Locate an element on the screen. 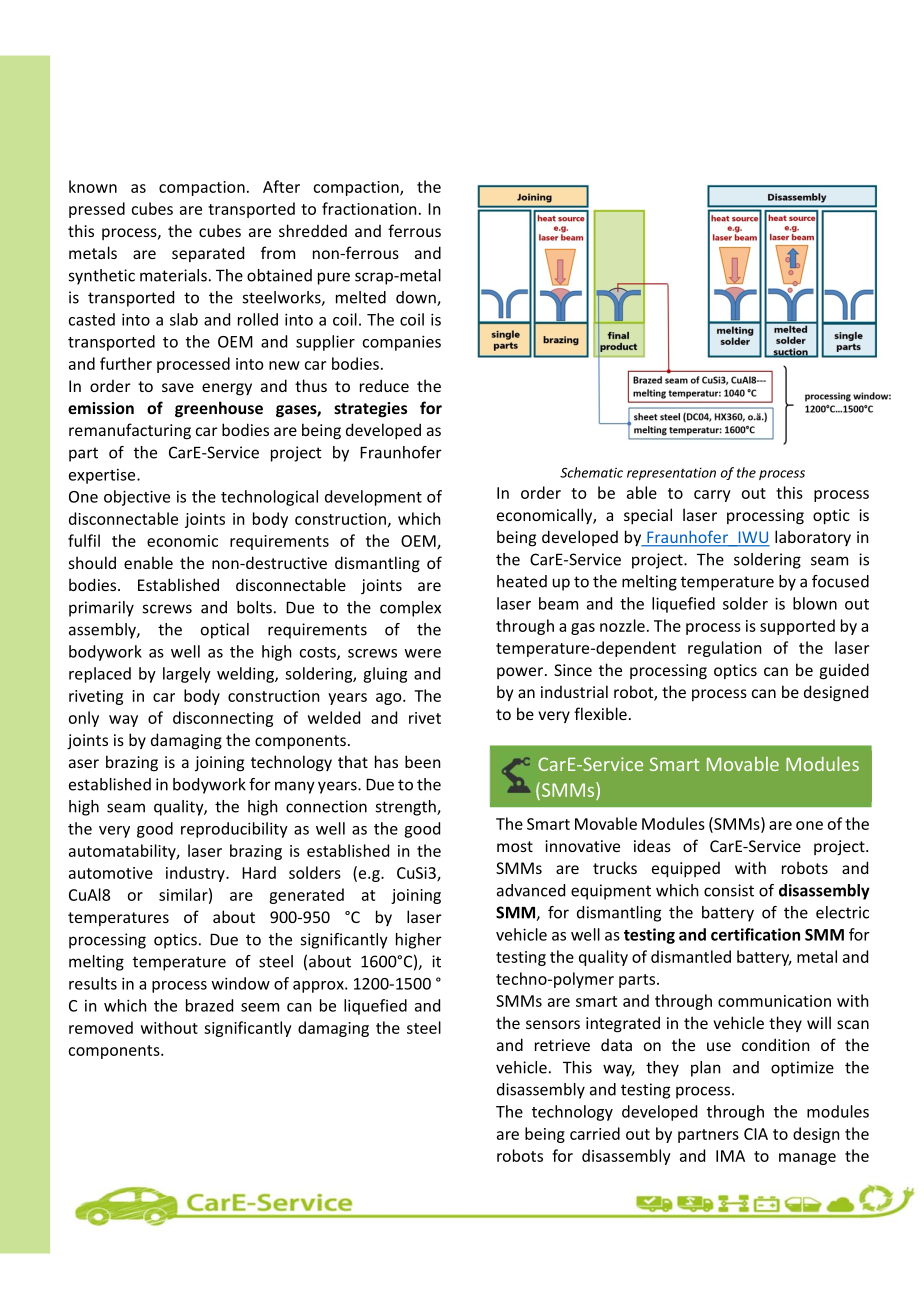 The height and width of the screenshot is (1308, 924). fractionation is located at coordinates (369, 208).
